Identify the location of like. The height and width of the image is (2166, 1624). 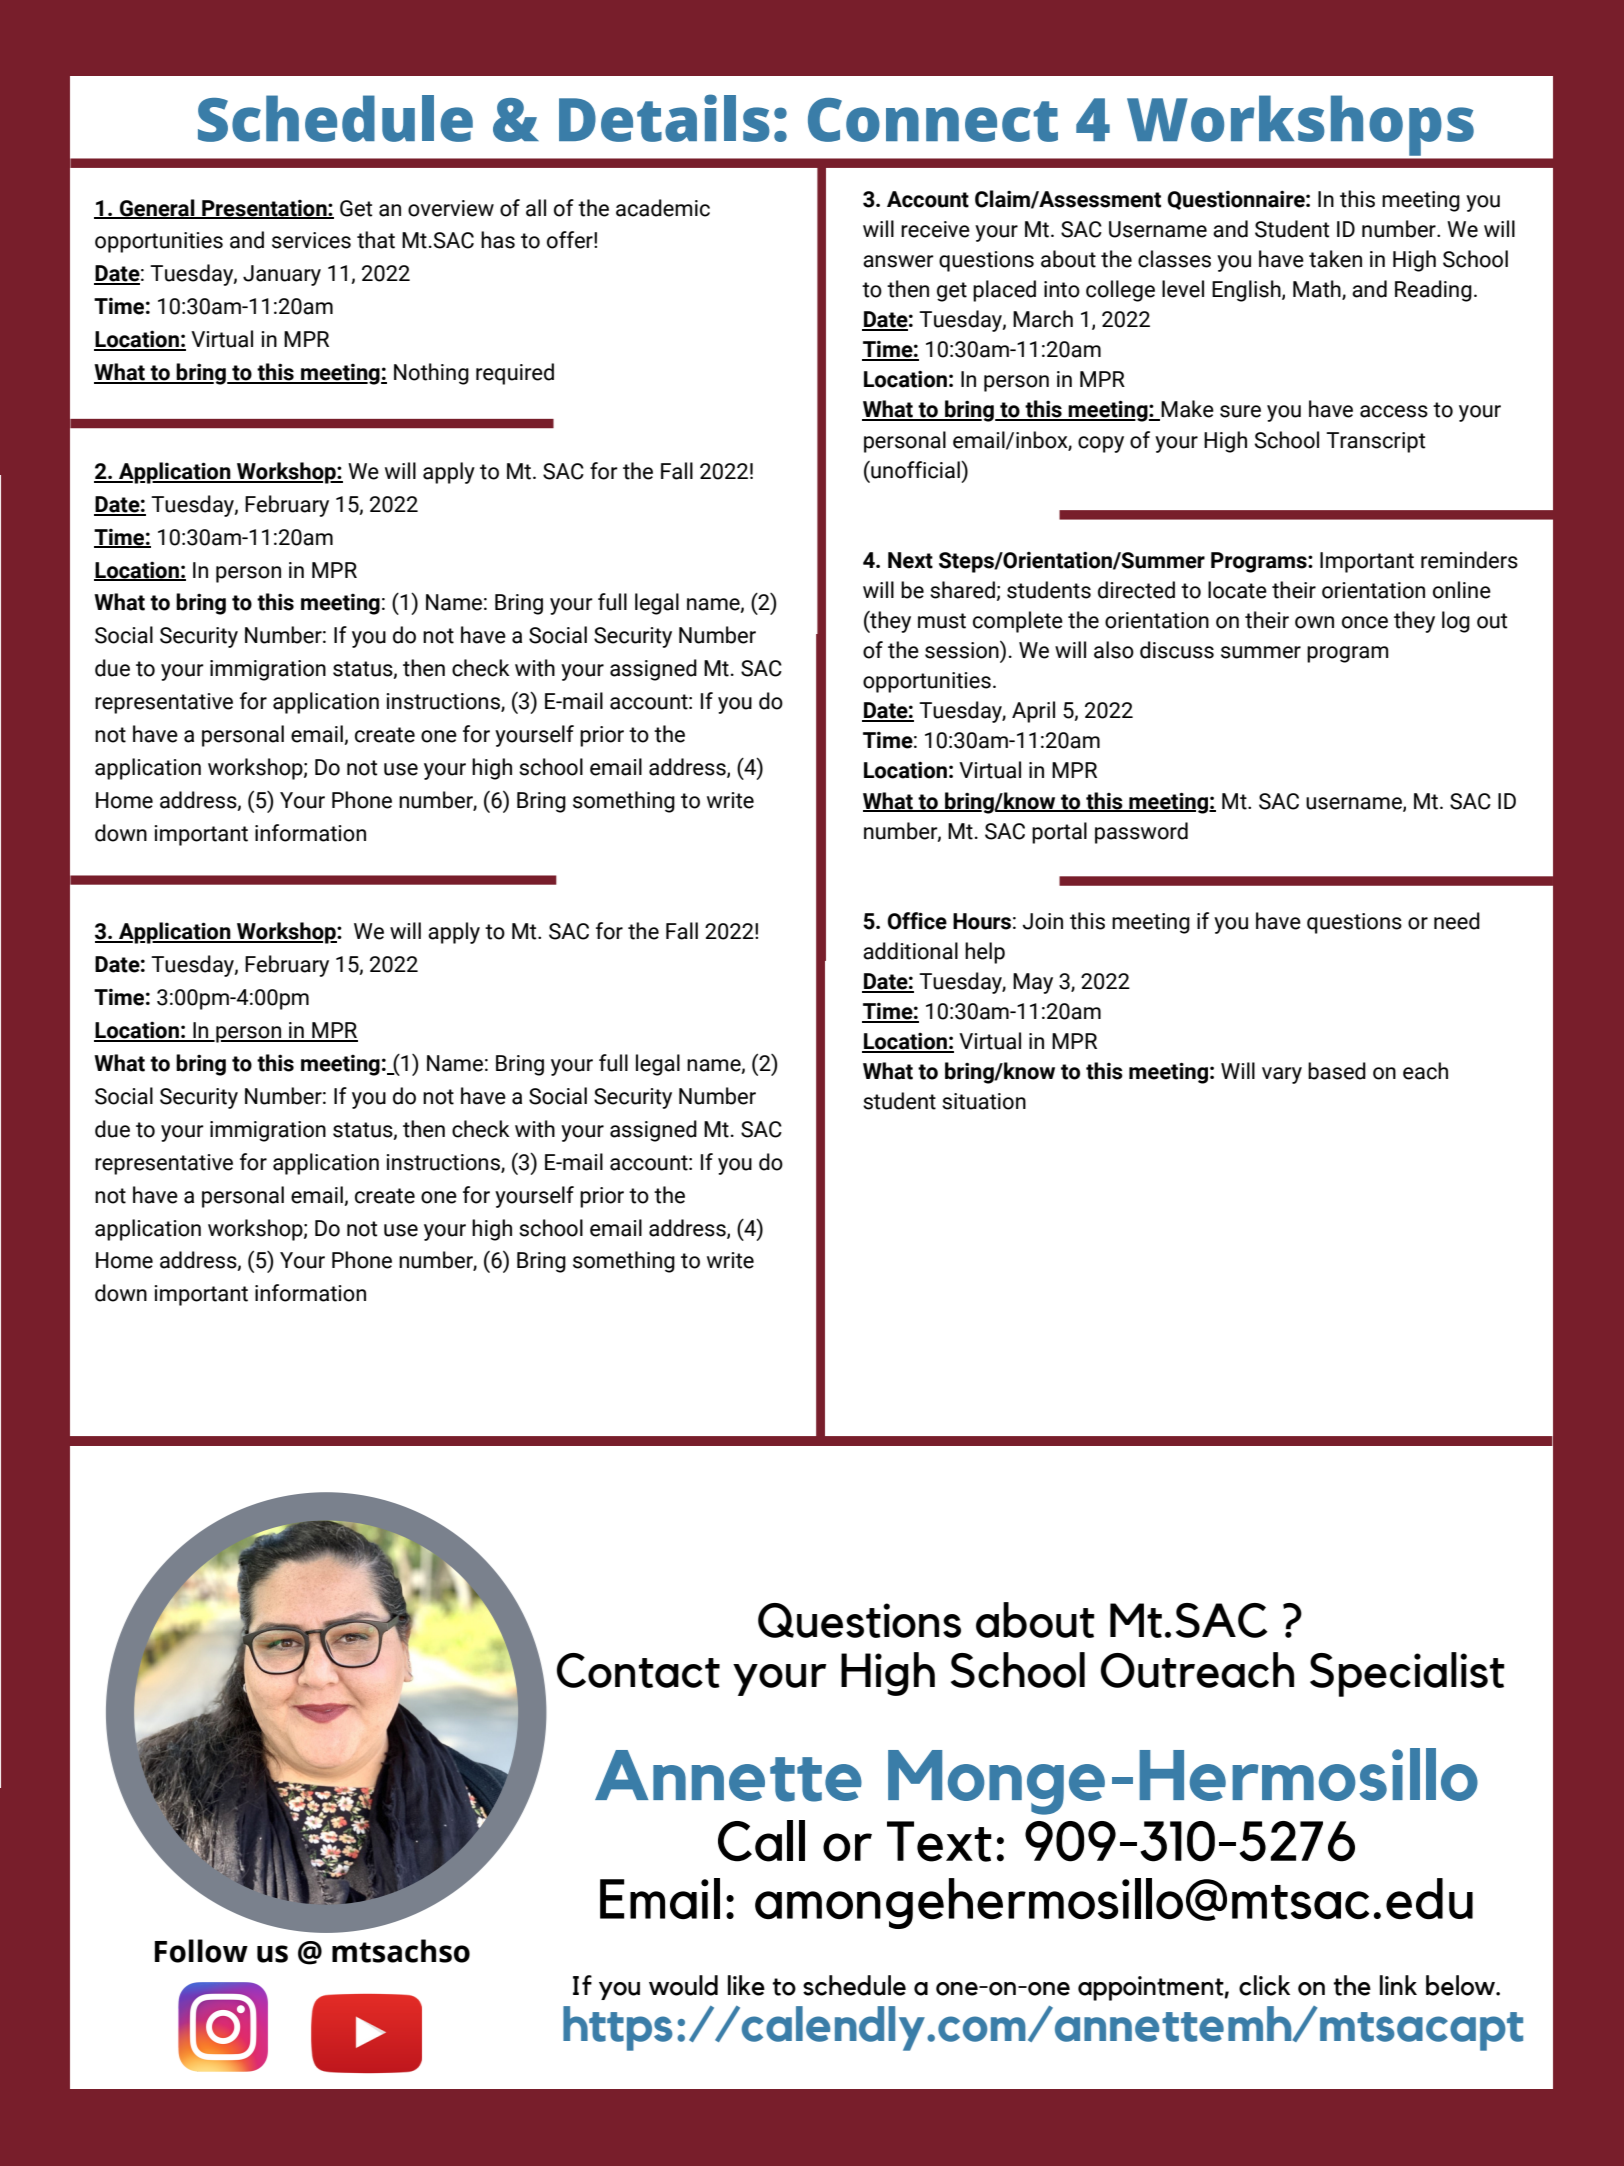
(746, 1985).
